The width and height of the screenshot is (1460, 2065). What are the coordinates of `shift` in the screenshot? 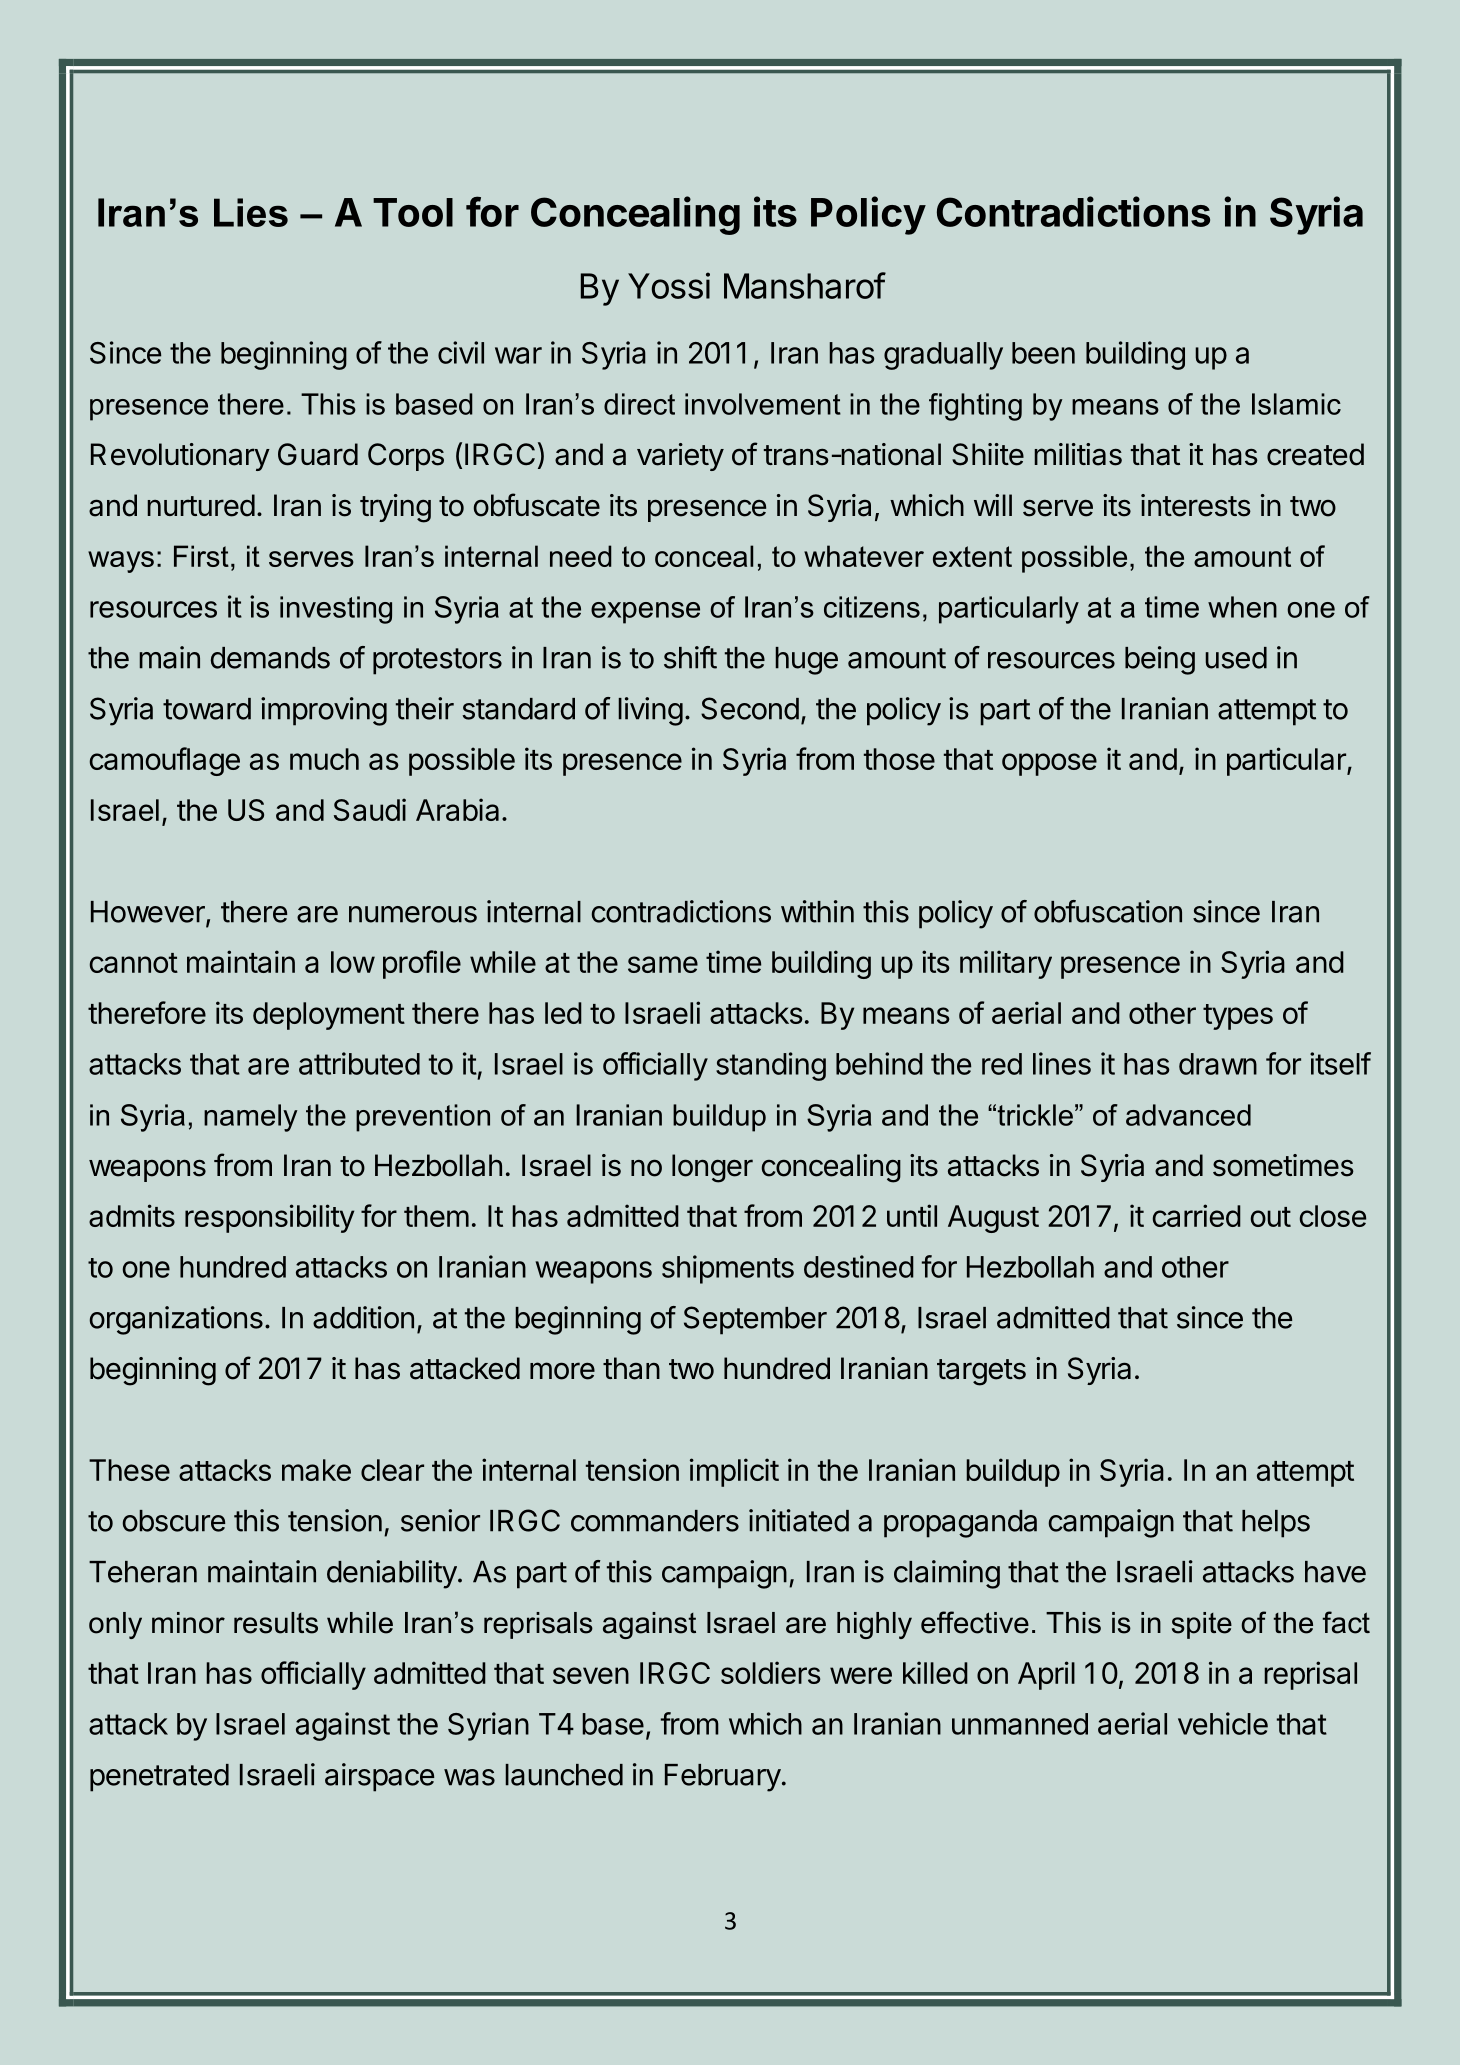 It's located at (690, 657).
